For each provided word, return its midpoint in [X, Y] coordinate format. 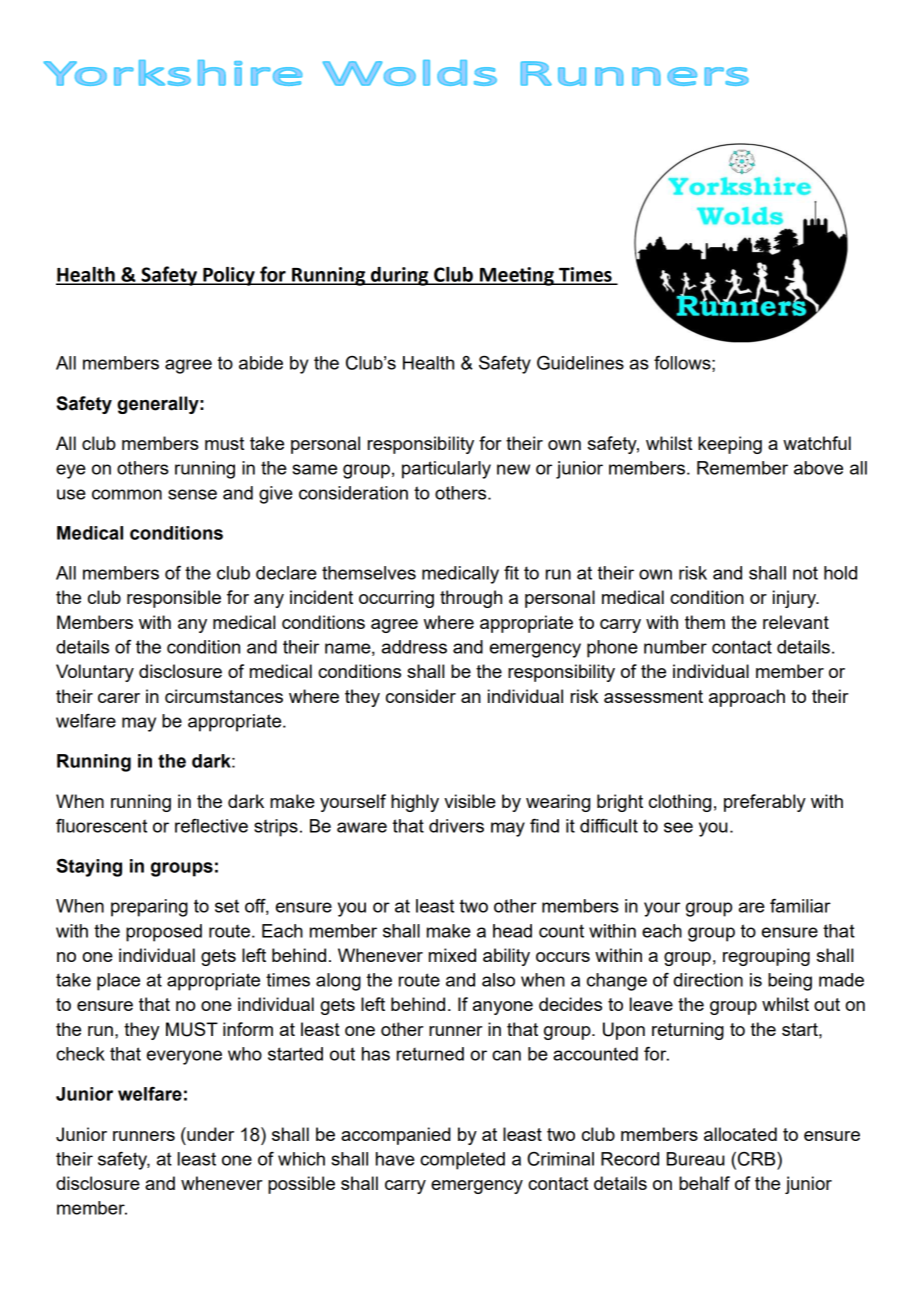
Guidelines [580, 363]
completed [462, 1161]
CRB [758, 1159]
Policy [229, 276]
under [209, 1134]
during [400, 276]
